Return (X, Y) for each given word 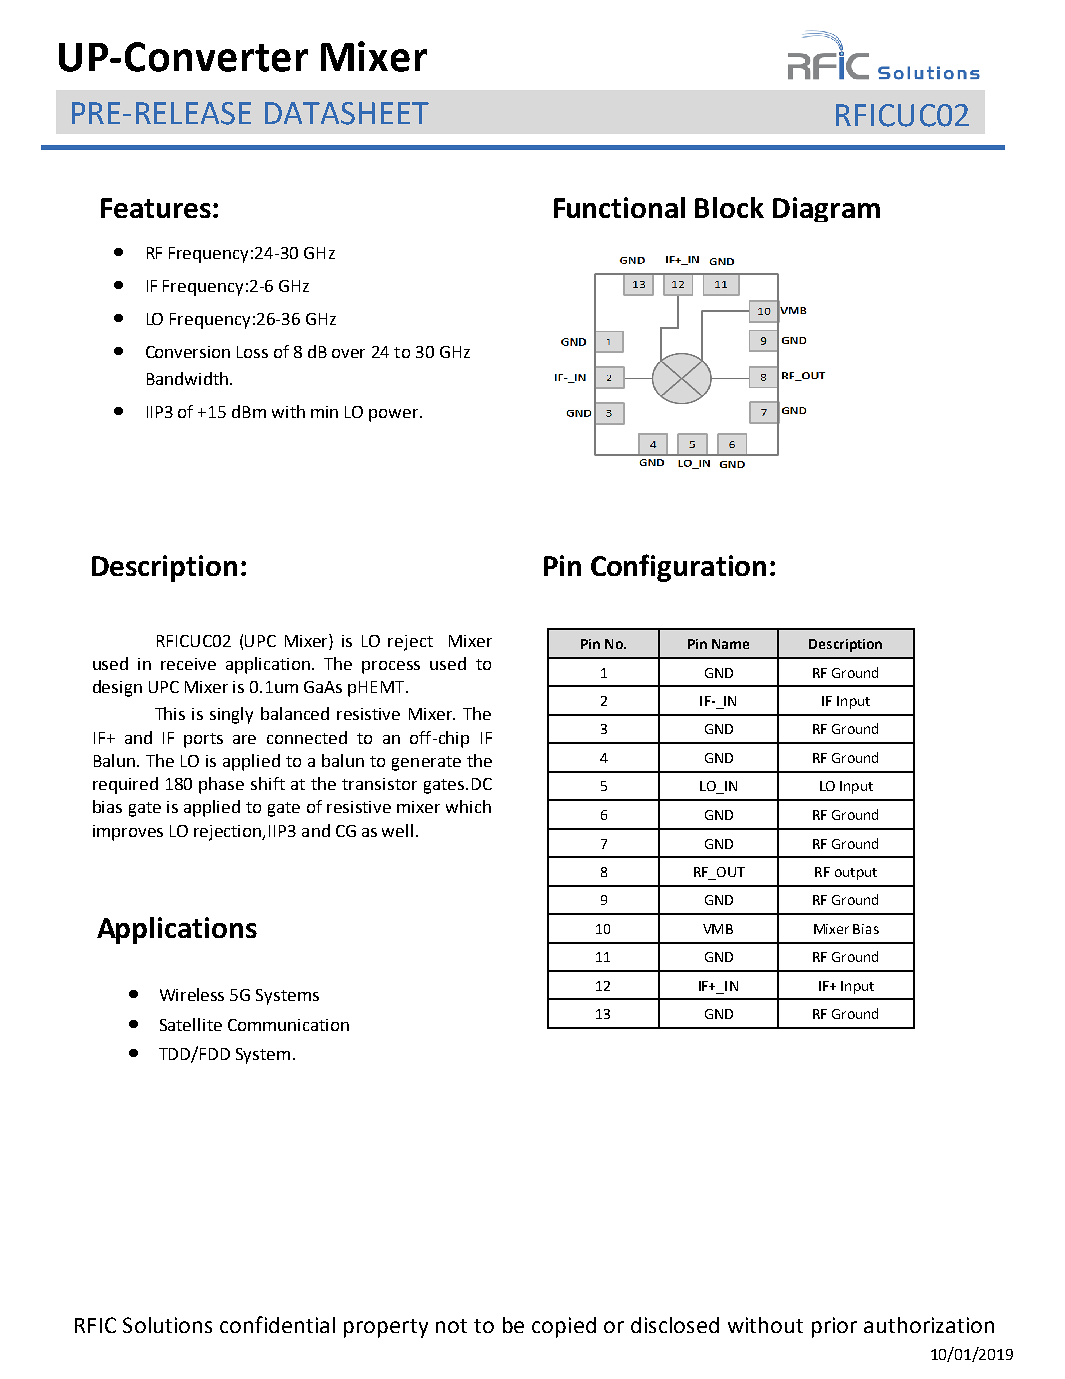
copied (564, 1327)
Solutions (167, 1325)
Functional (619, 207)
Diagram (826, 209)
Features (156, 208)
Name (730, 644)
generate (426, 763)
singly (231, 715)
